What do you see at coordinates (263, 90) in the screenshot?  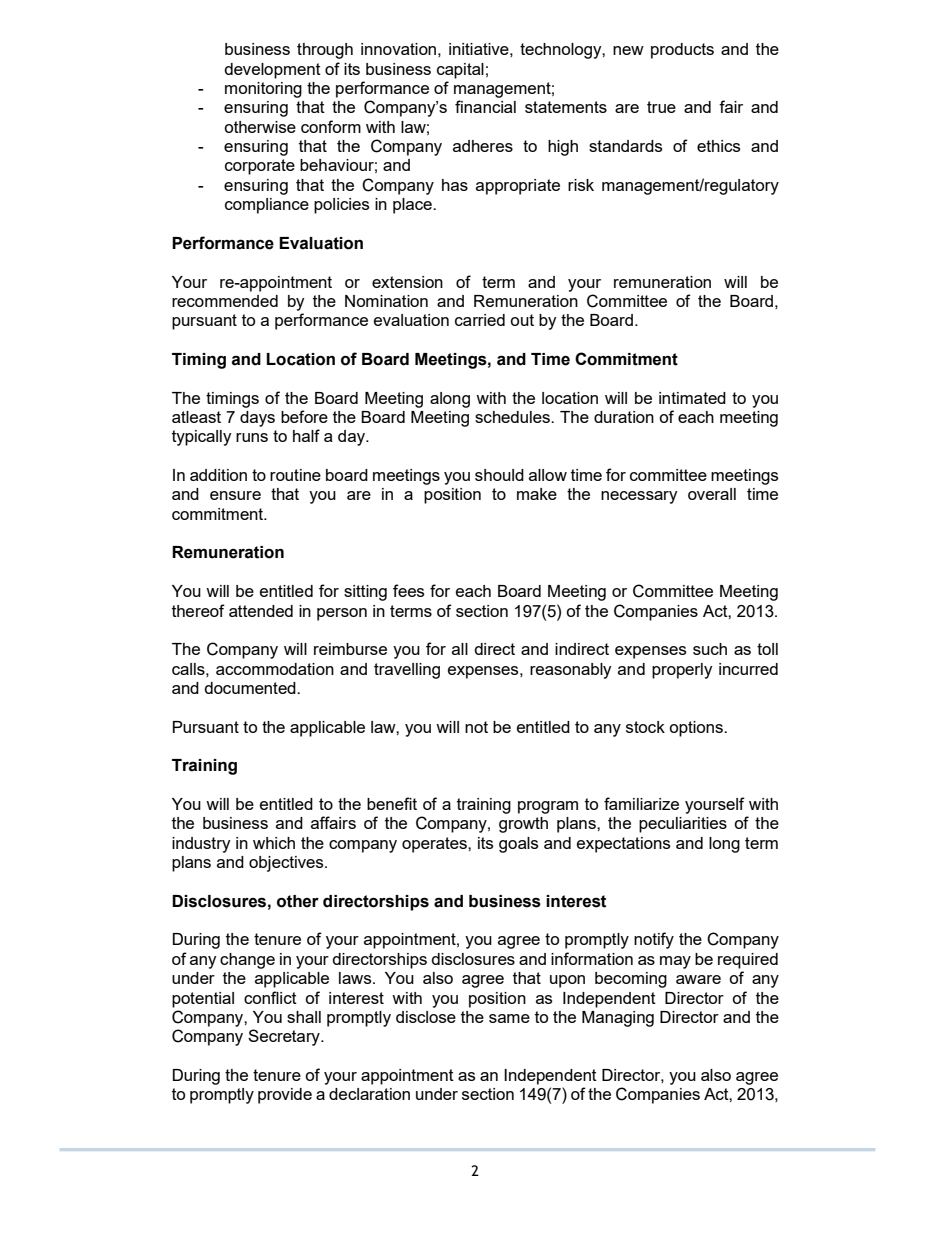 I see `monitoring` at bounding box center [263, 90].
